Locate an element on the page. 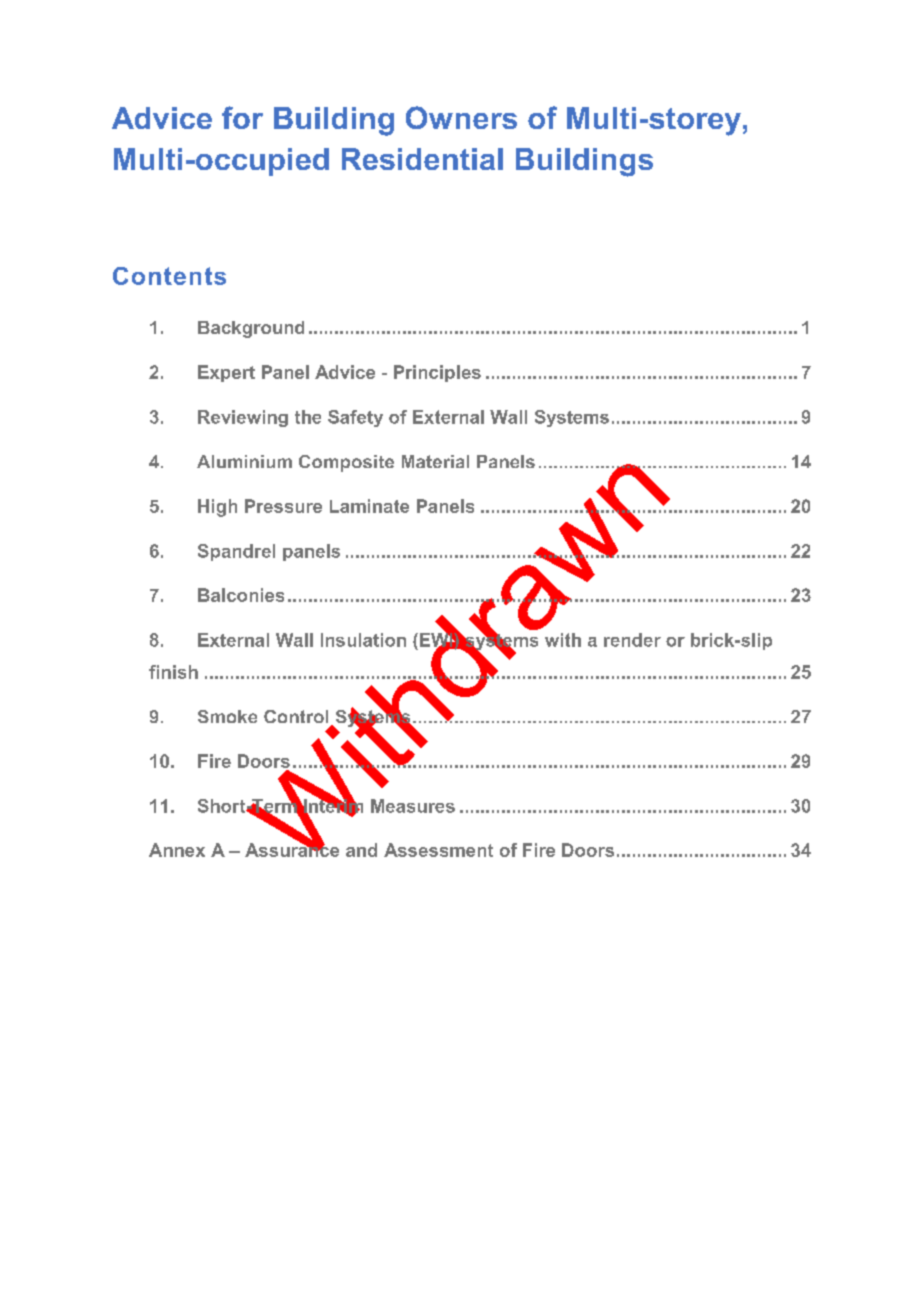  Insulation is located at coordinates (363, 640).
